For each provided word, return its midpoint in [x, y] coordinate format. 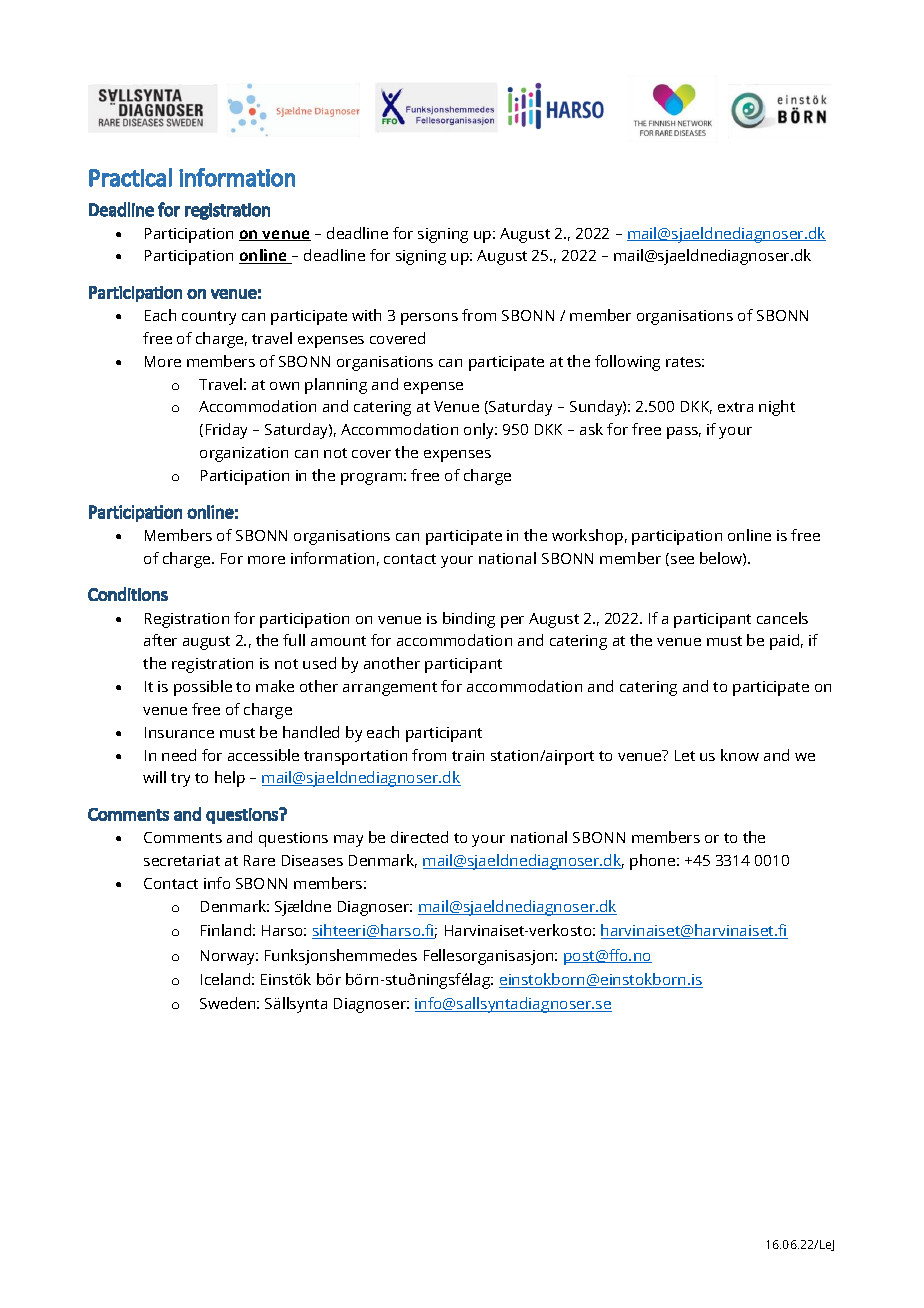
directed [419, 837]
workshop [587, 537]
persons [429, 319]
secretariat [182, 860]
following [627, 363]
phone [654, 862]
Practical [130, 177]
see [682, 560]
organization [244, 454]
